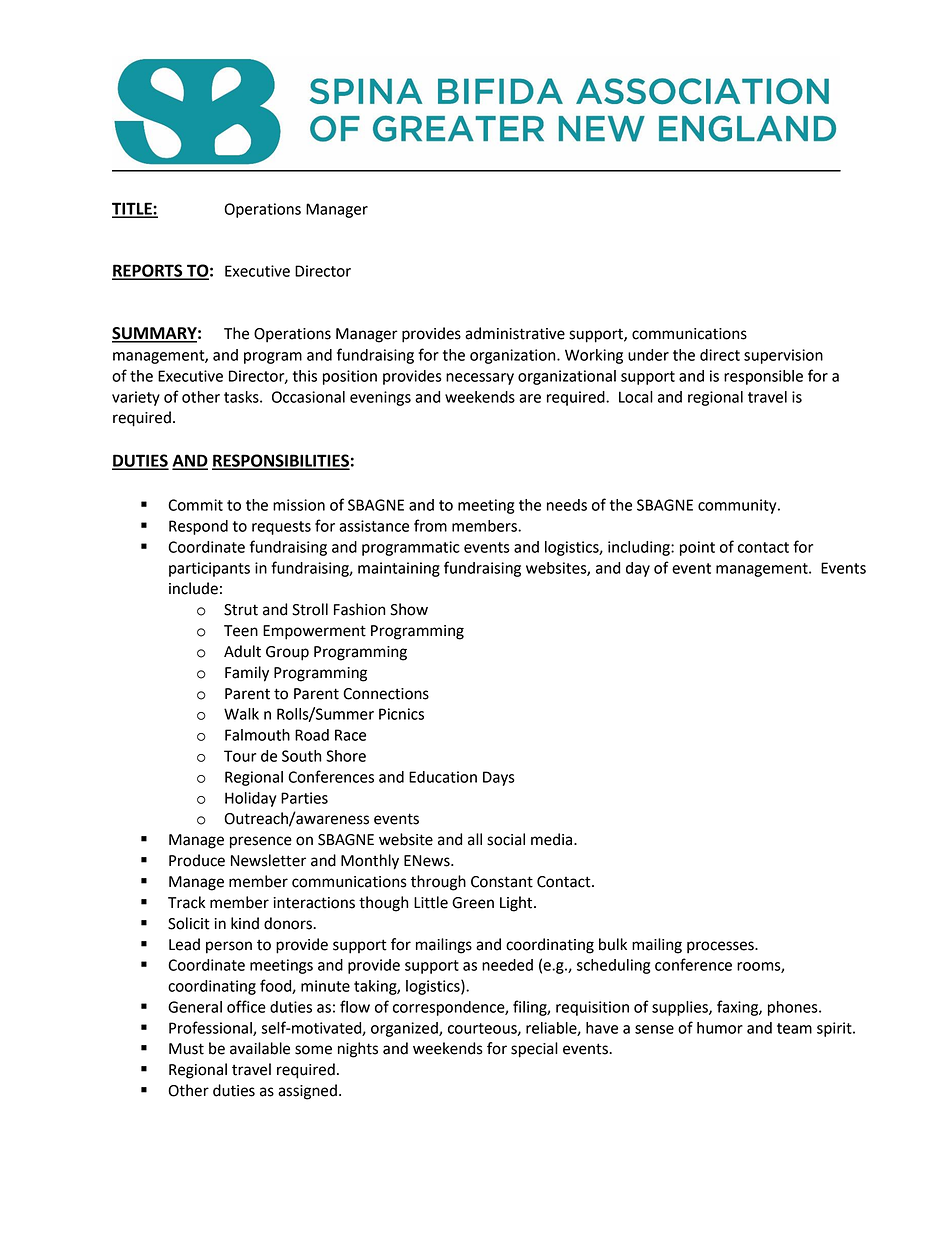  What do you see at coordinates (720, 1028) in the page?
I see `humor` at bounding box center [720, 1028].
